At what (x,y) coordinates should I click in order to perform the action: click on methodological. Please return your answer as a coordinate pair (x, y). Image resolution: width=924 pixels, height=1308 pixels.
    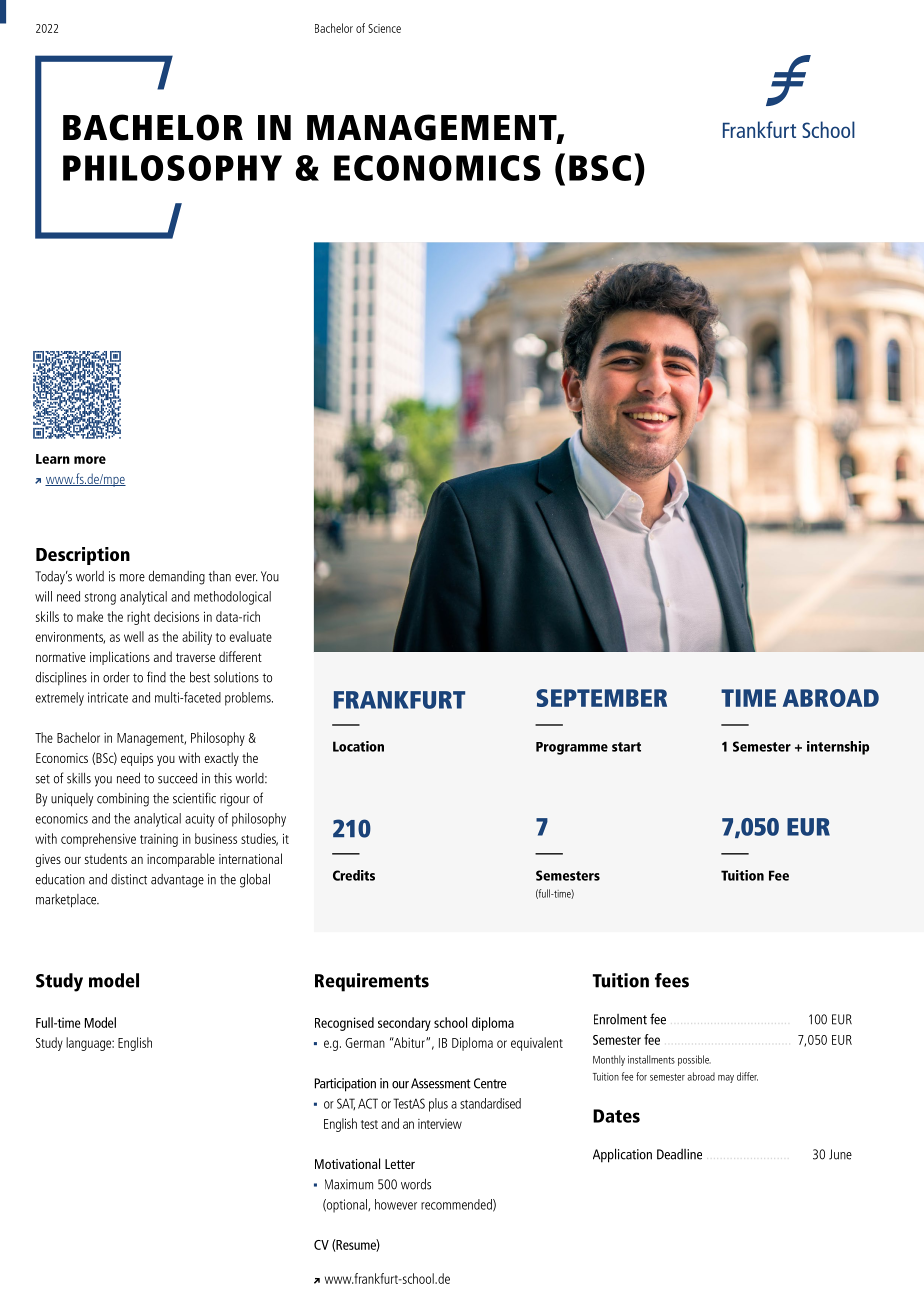
    Looking at the image, I should click on (232, 598).
